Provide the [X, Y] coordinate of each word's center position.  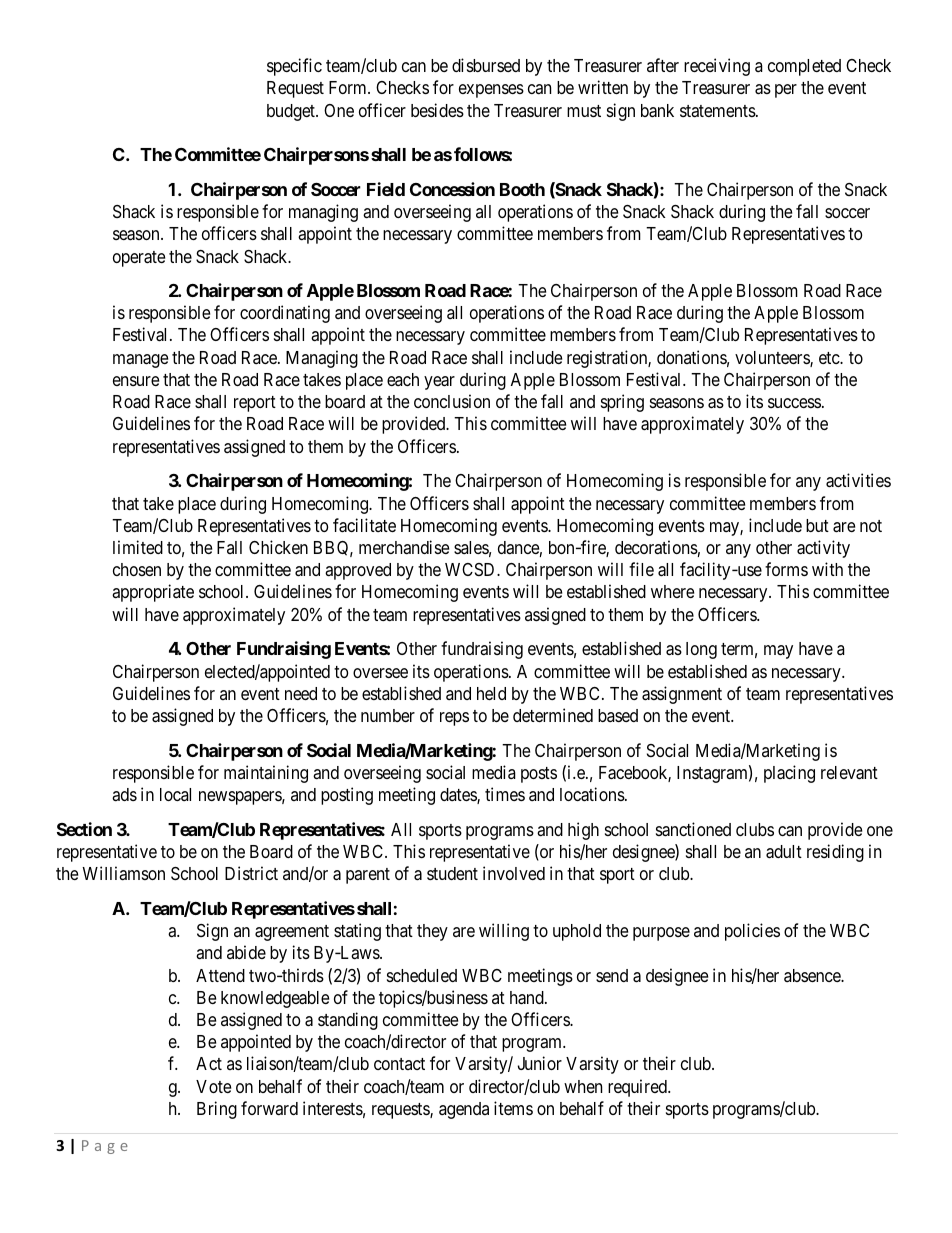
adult [784, 852]
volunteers [773, 359]
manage [140, 361]
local [175, 794]
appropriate [153, 593]
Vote [213, 1086]
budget [292, 112]
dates [459, 796]
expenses [491, 91]
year [439, 383]
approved [358, 571]
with [827, 569]
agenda [464, 1110]
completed [804, 67]
